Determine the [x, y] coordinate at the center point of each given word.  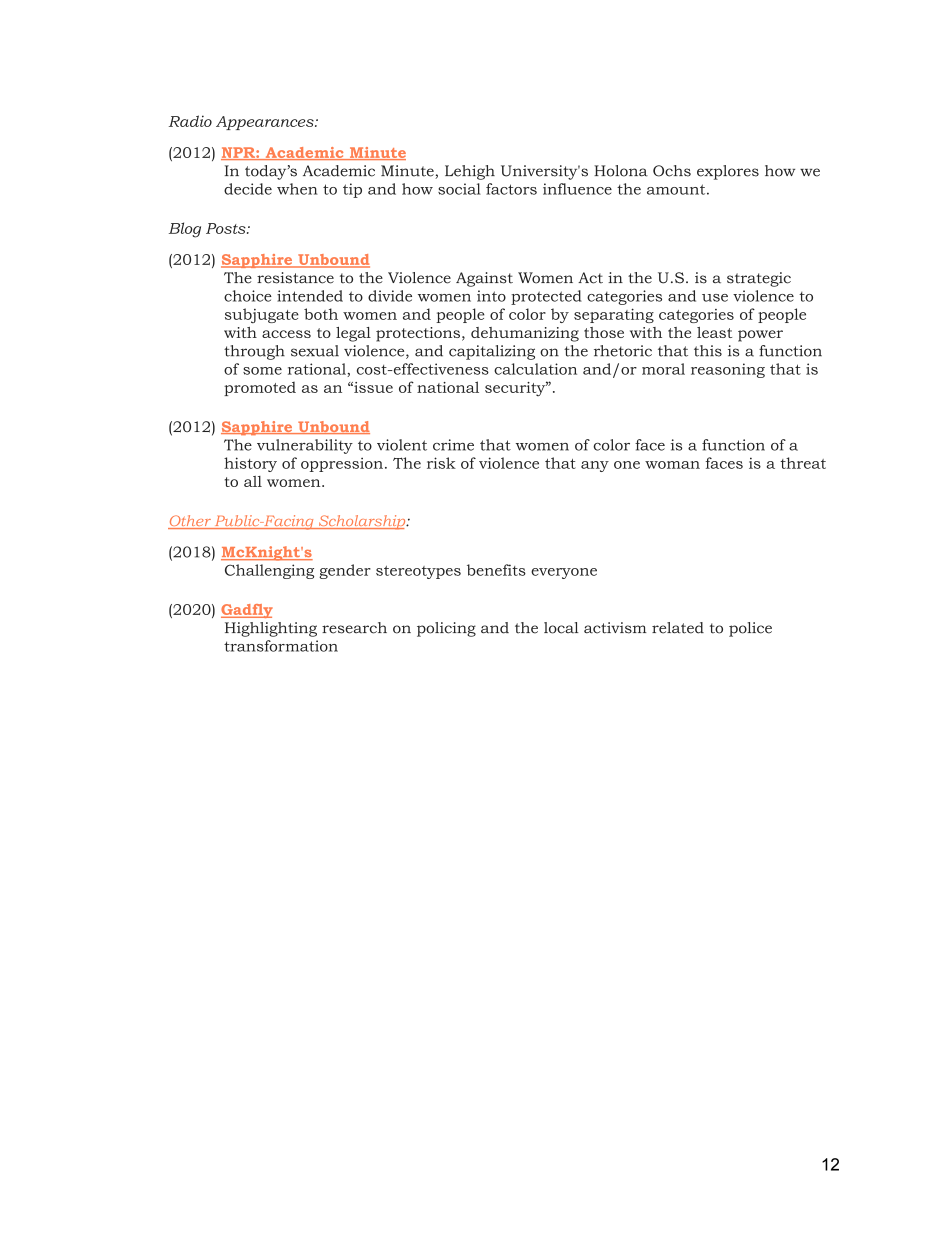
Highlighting [271, 629]
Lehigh [470, 172]
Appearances [266, 123]
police [750, 629]
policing [446, 629]
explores [728, 172]
